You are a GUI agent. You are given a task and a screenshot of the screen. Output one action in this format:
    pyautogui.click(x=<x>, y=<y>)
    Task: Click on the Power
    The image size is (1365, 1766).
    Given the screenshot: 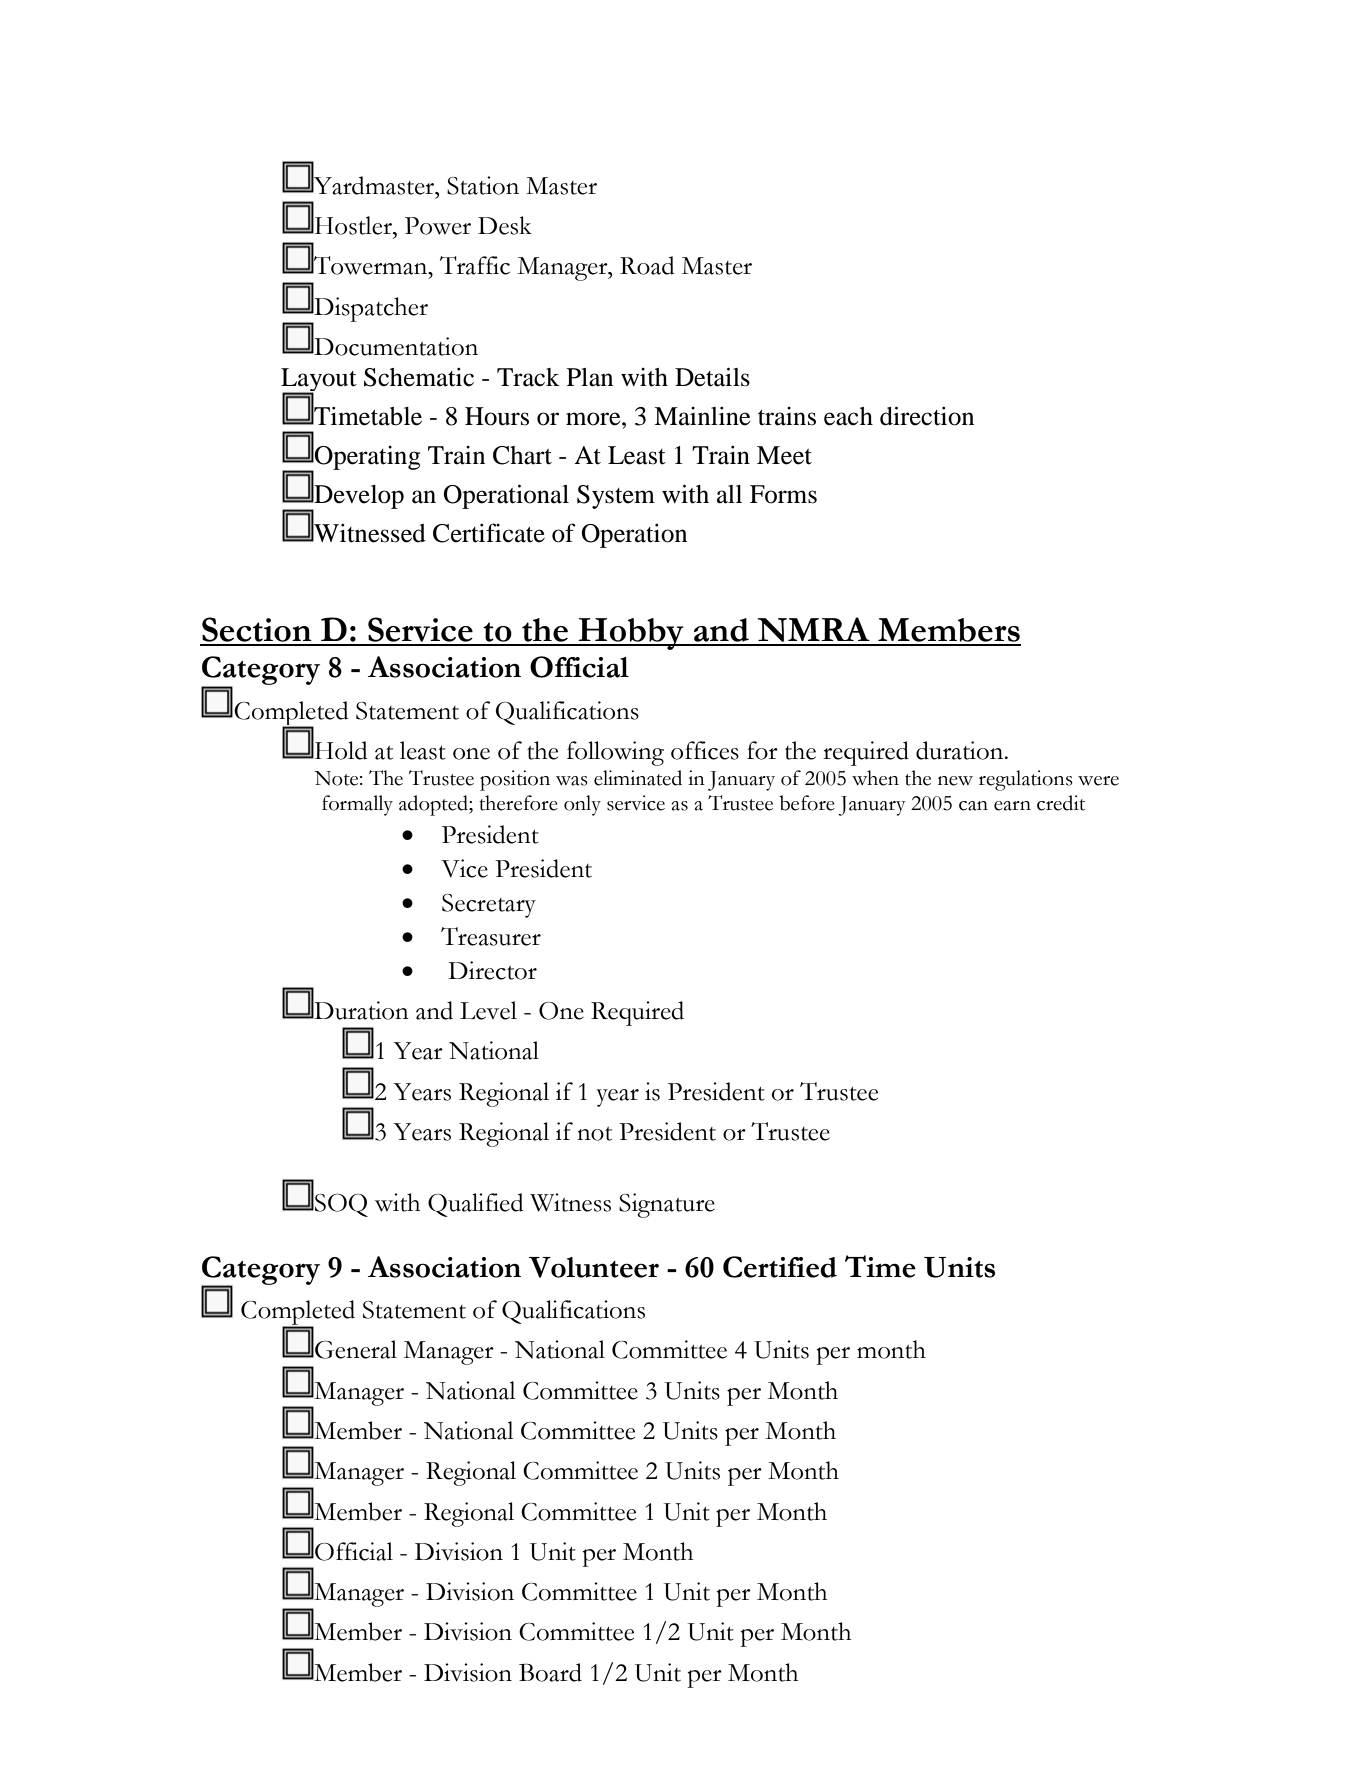 What is the action you would take?
    pyautogui.click(x=438, y=226)
